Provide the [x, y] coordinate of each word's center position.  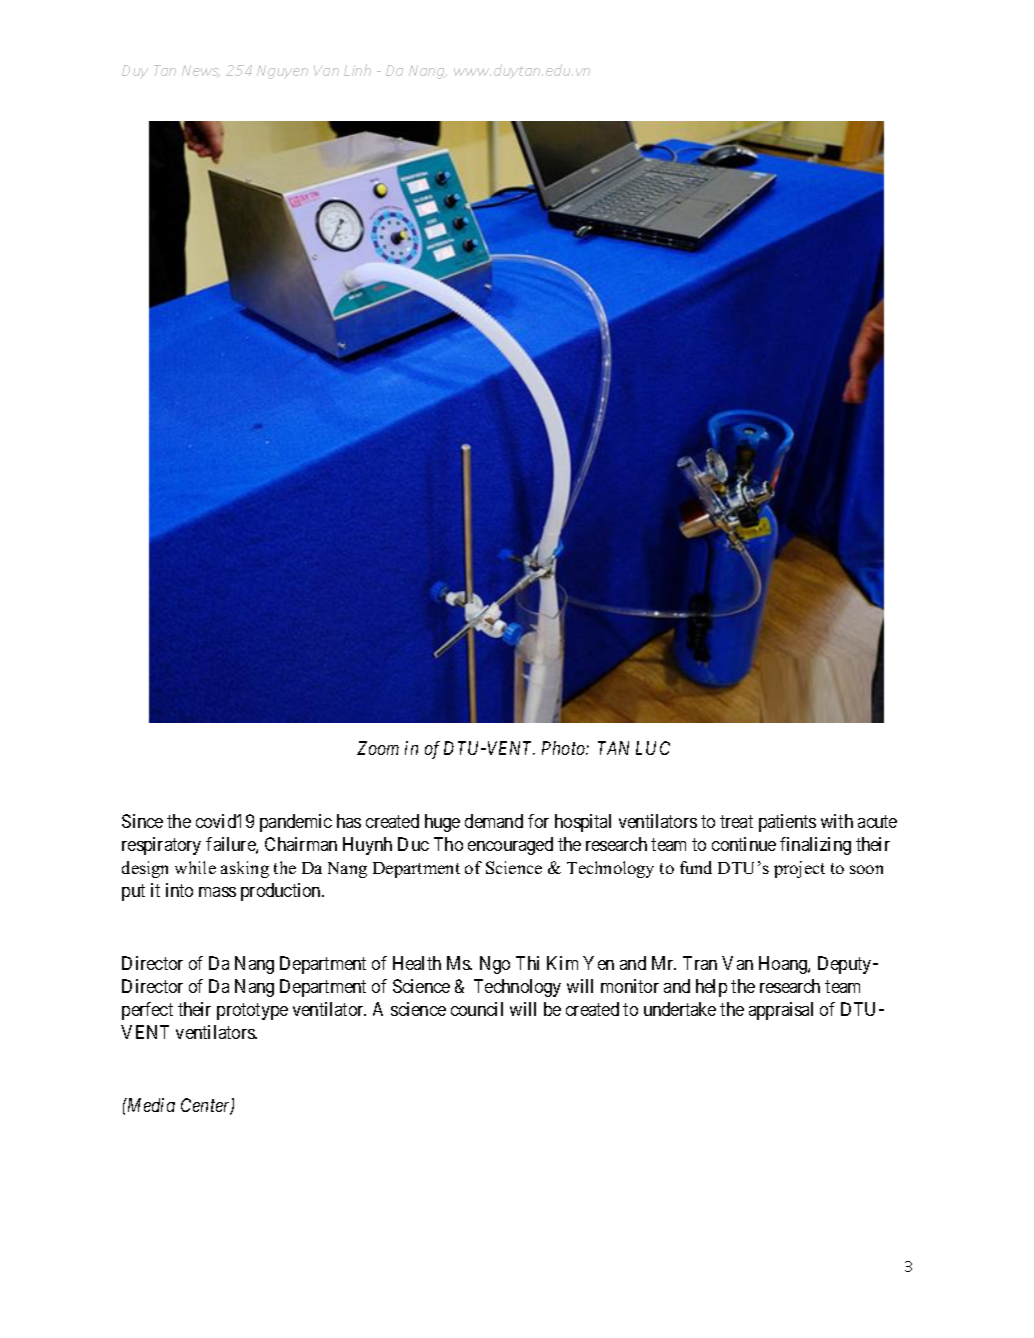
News [201, 71]
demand [494, 821]
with [837, 821]
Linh [357, 70]
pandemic [296, 823]
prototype [252, 1011]
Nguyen [282, 72]
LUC [653, 748]
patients [787, 823]
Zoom [378, 748]
